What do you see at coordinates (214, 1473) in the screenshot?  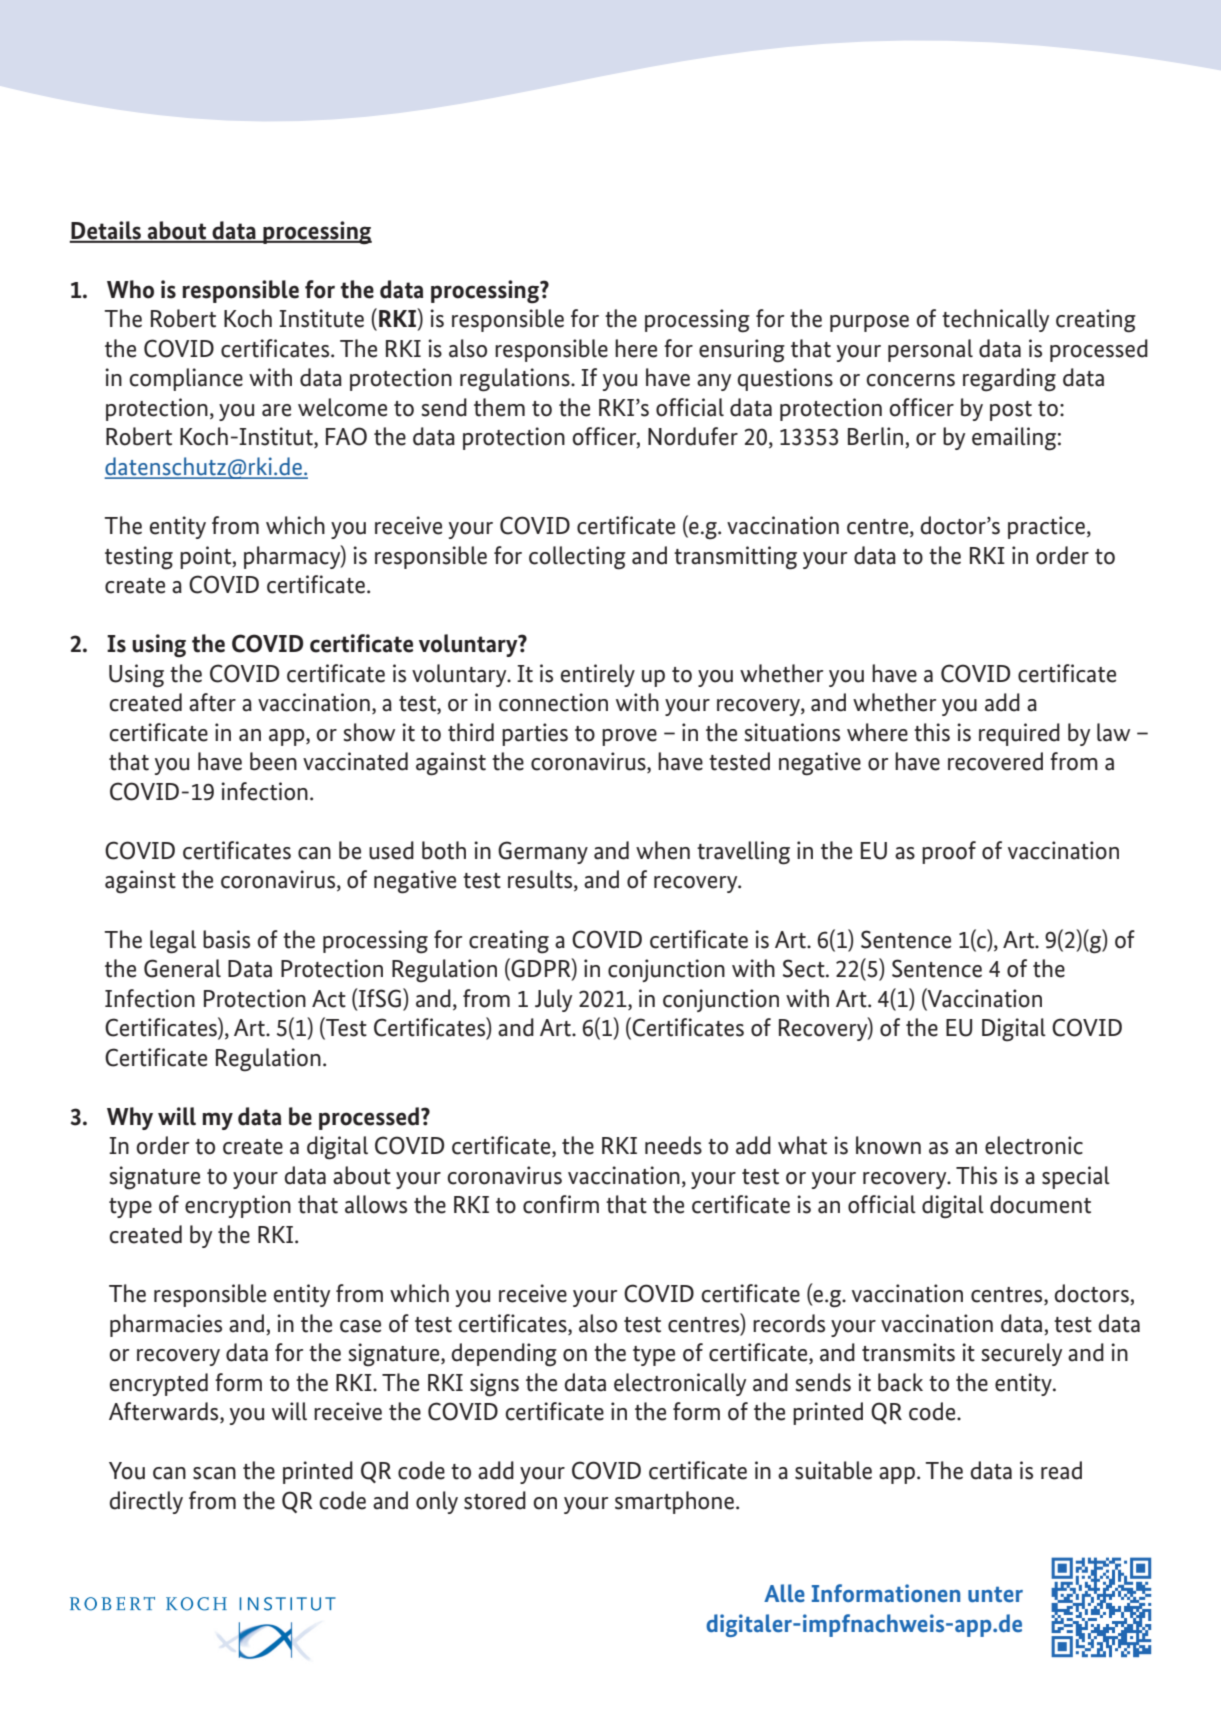 I see `scan` at bounding box center [214, 1473].
